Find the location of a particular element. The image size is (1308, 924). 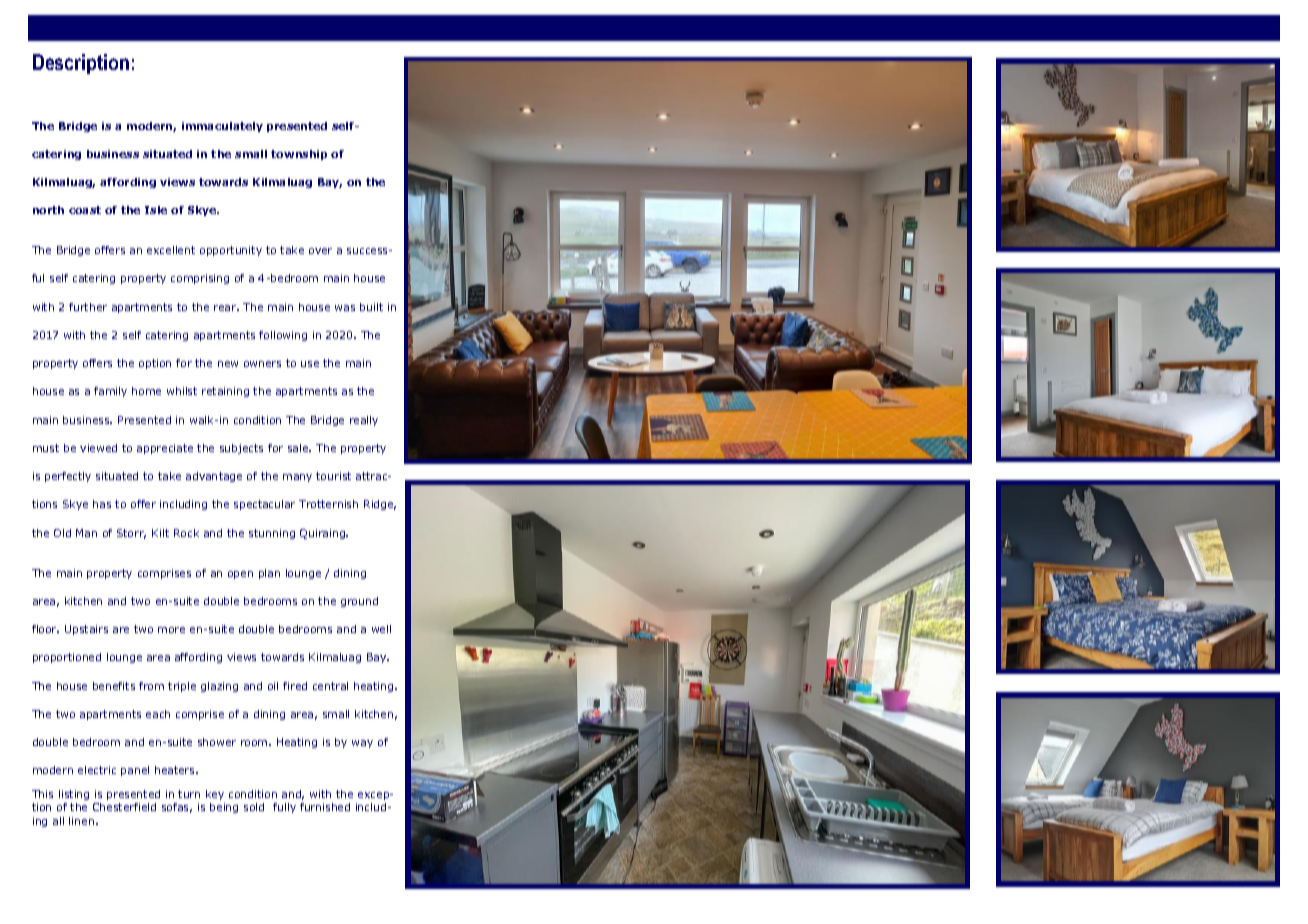

Upstairs is located at coordinates (86, 630).
